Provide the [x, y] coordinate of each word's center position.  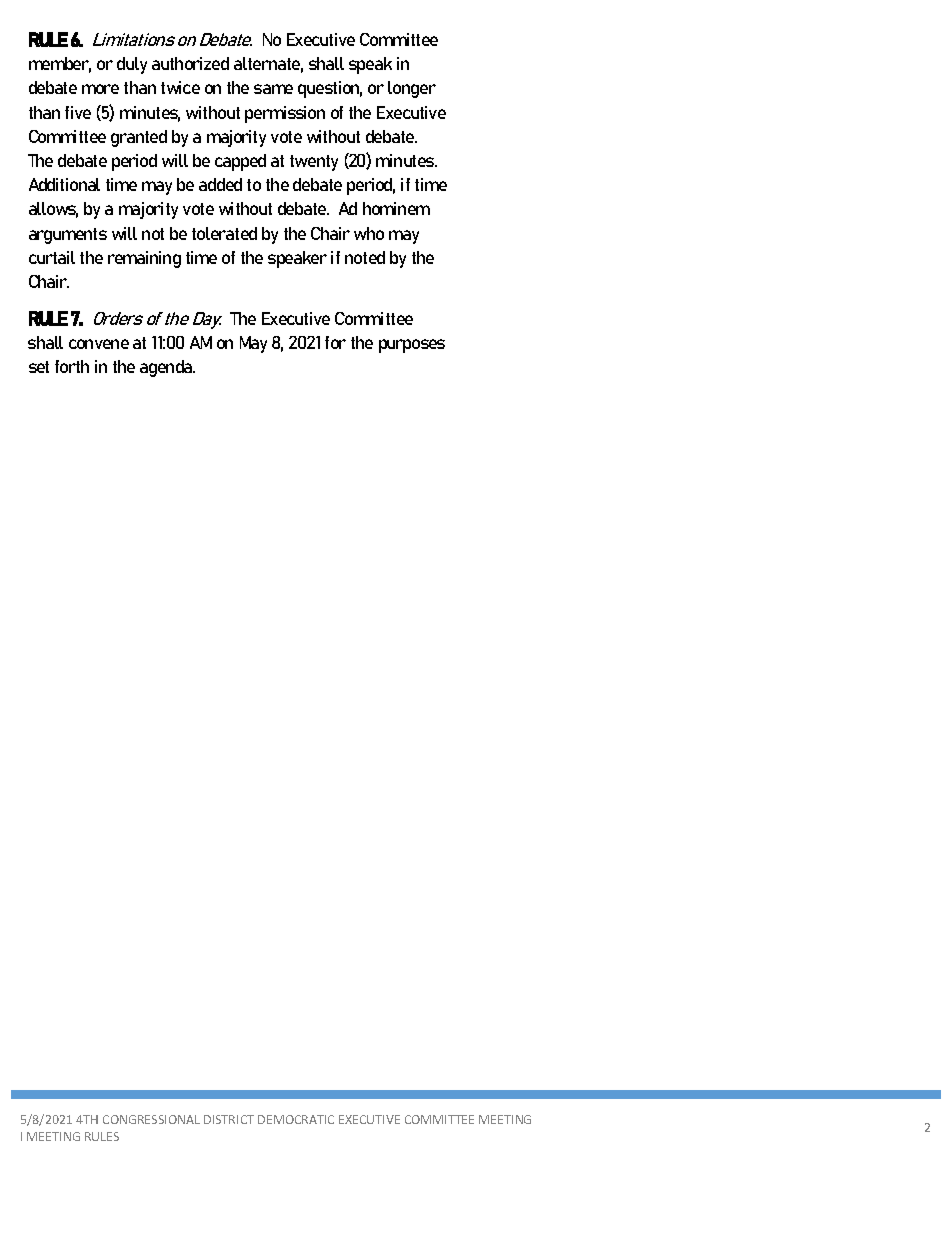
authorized [190, 63]
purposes [412, 346]
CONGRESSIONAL [151, 1119]
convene [99, 344]
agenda [167, 368]
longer [412, 89]
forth [72, 366]
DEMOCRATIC [296, 1119]
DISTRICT [229, 1119]
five [78, 112]
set [39, 367]
